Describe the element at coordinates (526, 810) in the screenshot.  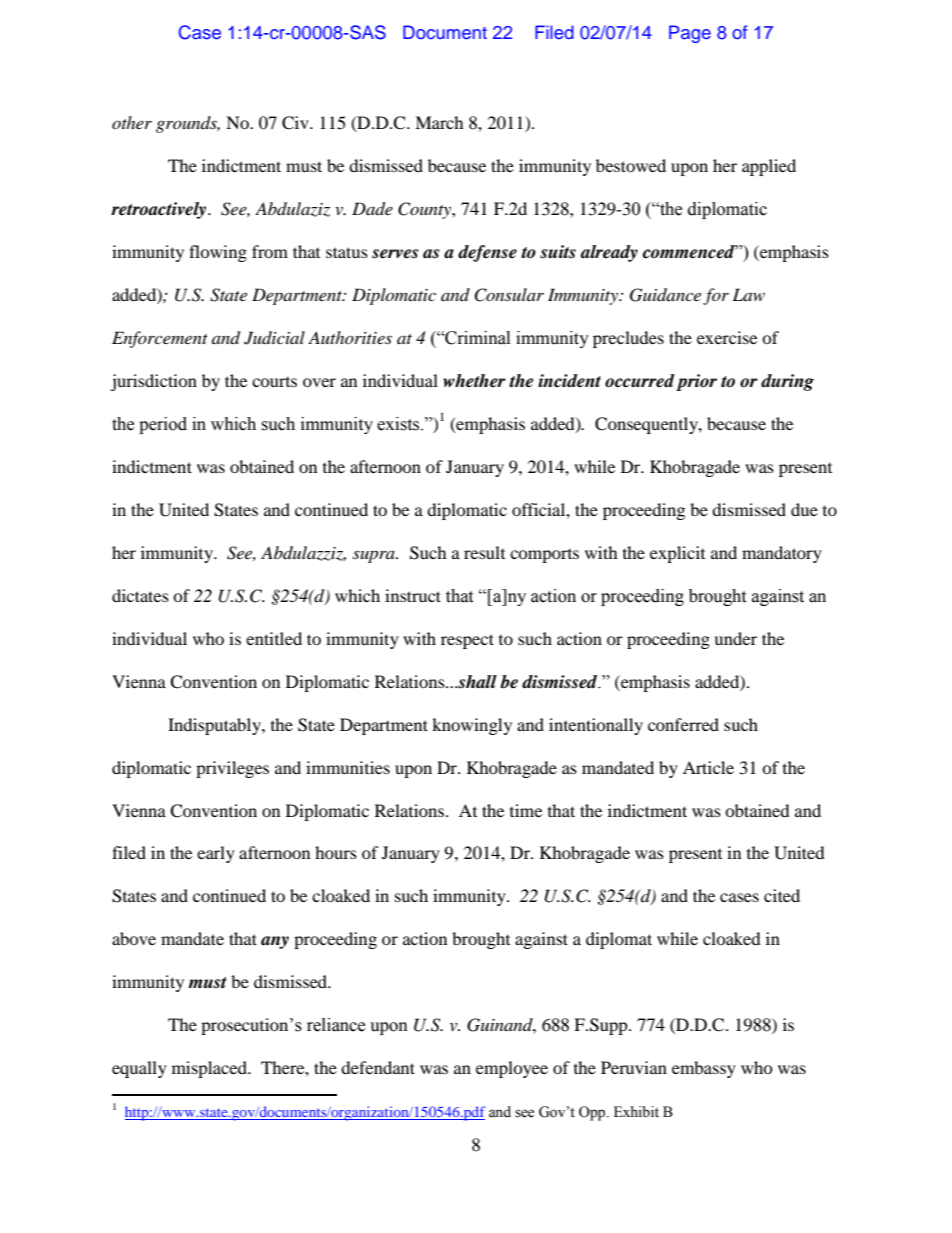
I see `time` at that location.
